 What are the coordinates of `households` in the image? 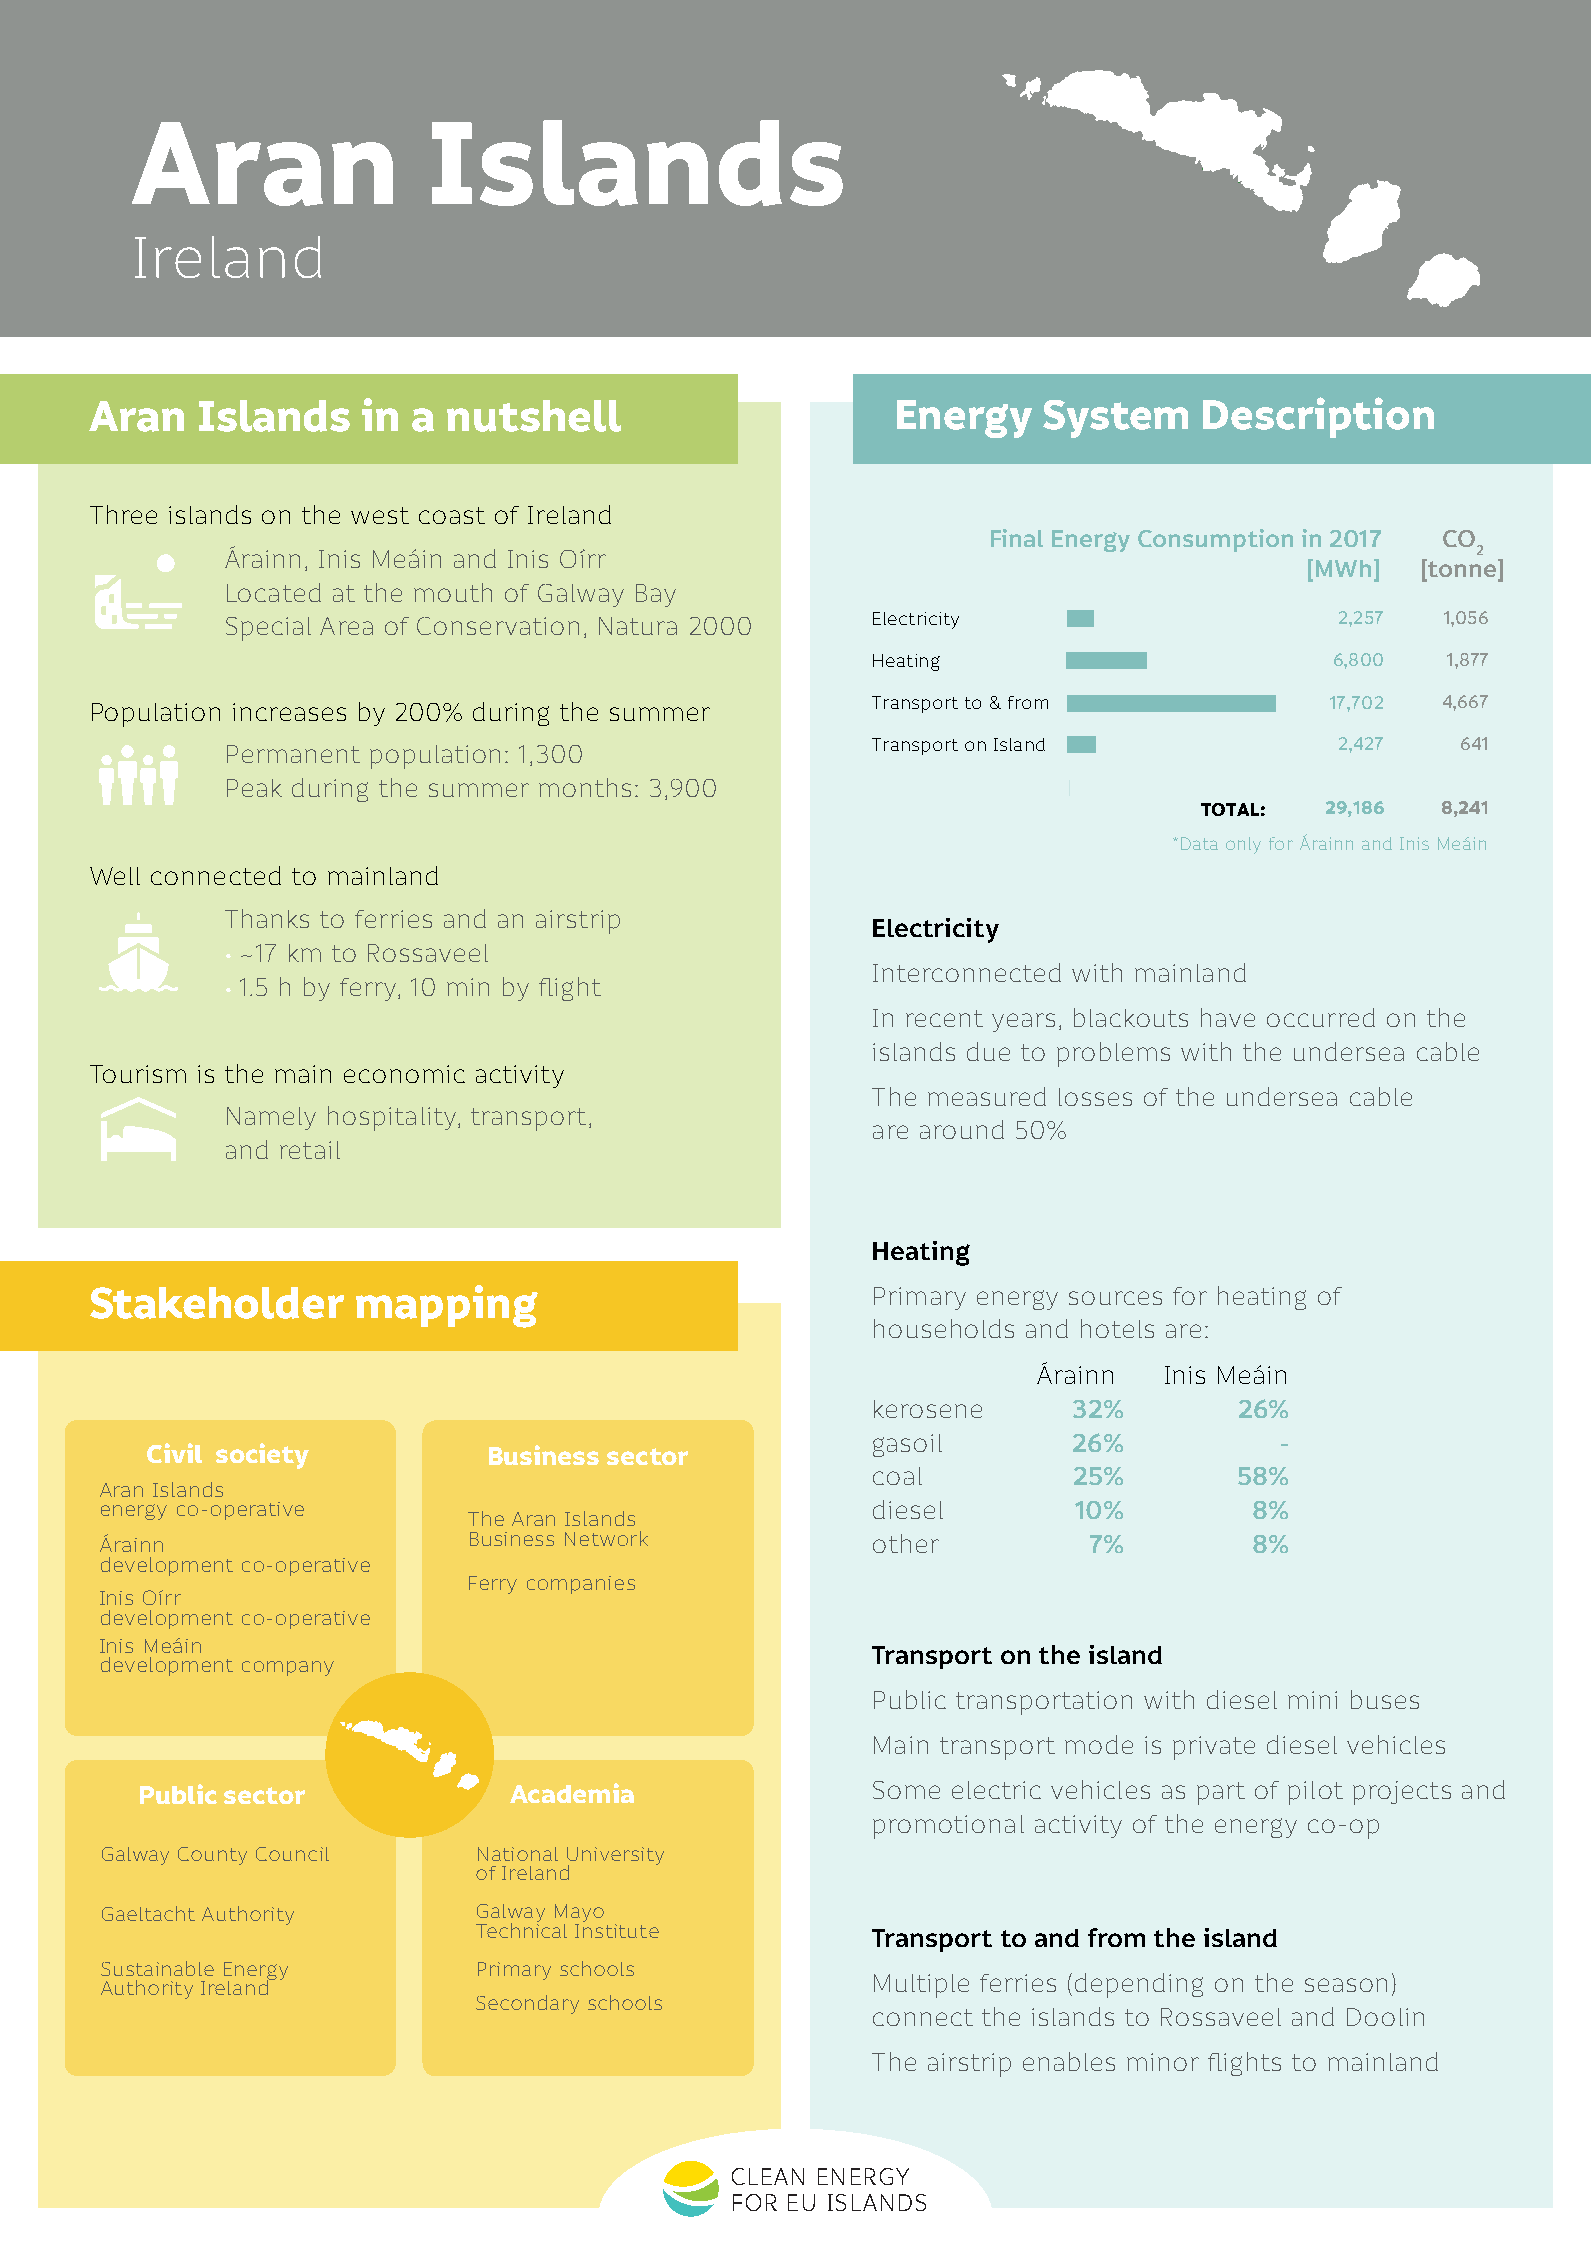 It's located at (944, 1328).
